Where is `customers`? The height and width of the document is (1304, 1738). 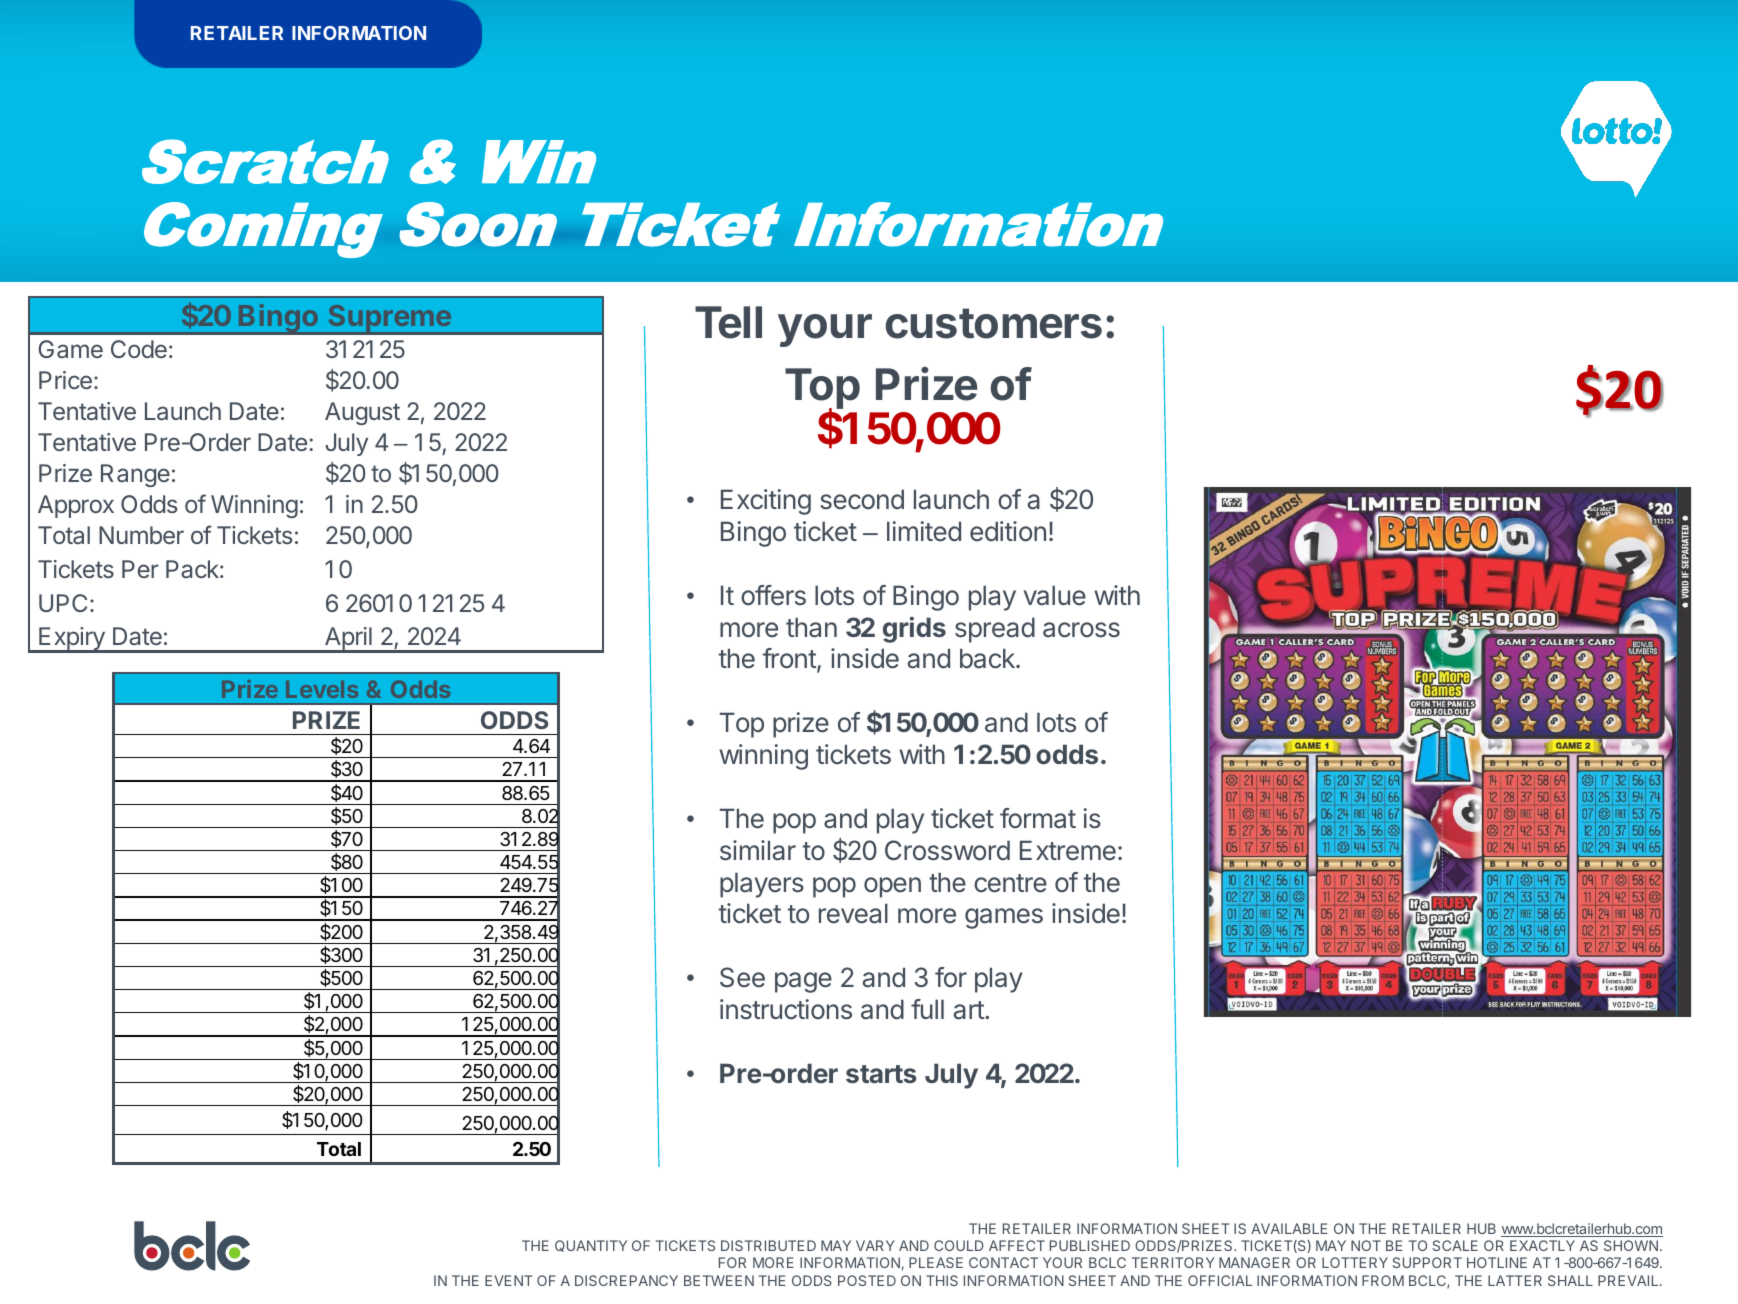
customers is located at coordinates (994, 323).
